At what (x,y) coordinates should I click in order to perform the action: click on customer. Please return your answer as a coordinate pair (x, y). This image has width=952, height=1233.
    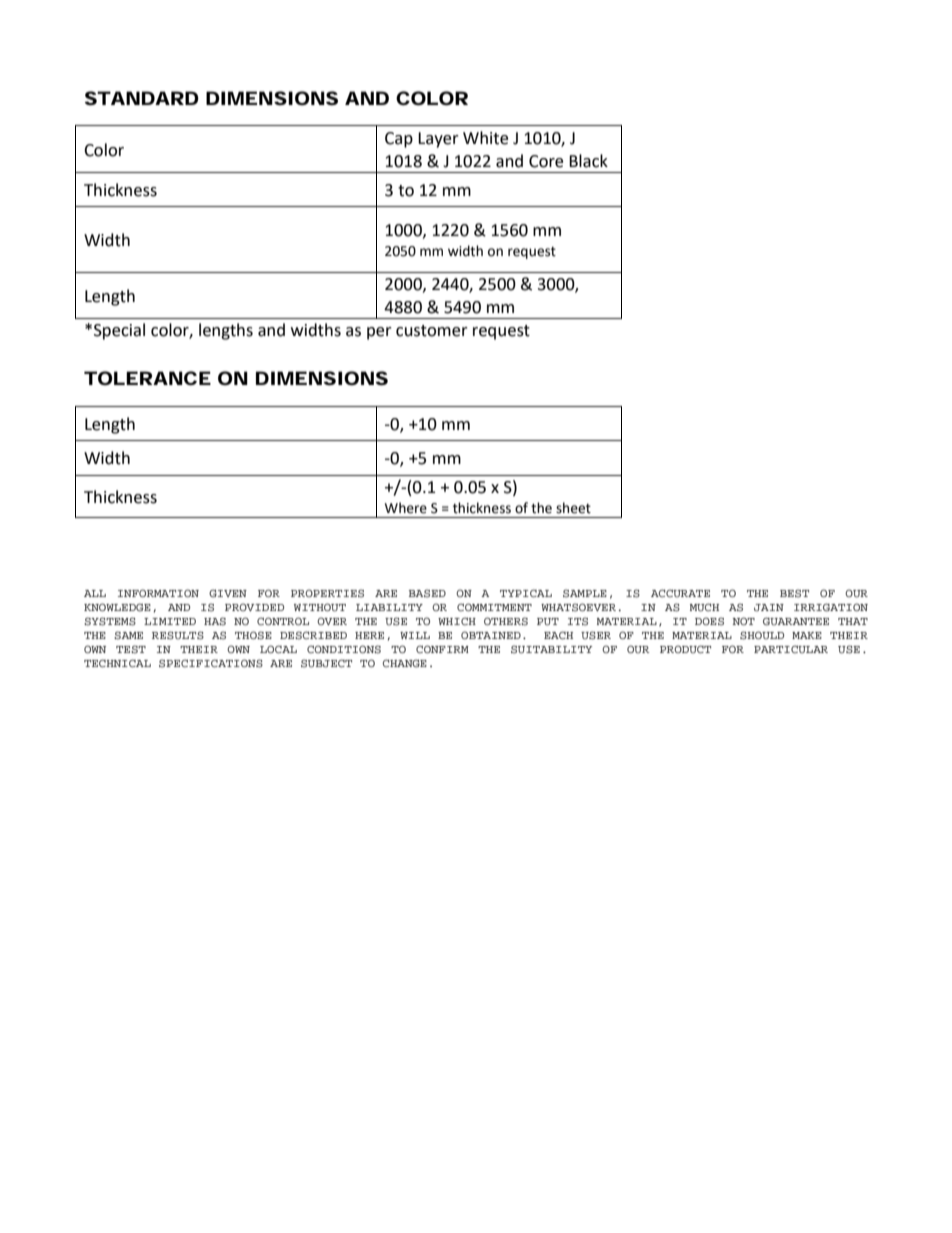
    Looking at the image, I should click on (432, 331).
